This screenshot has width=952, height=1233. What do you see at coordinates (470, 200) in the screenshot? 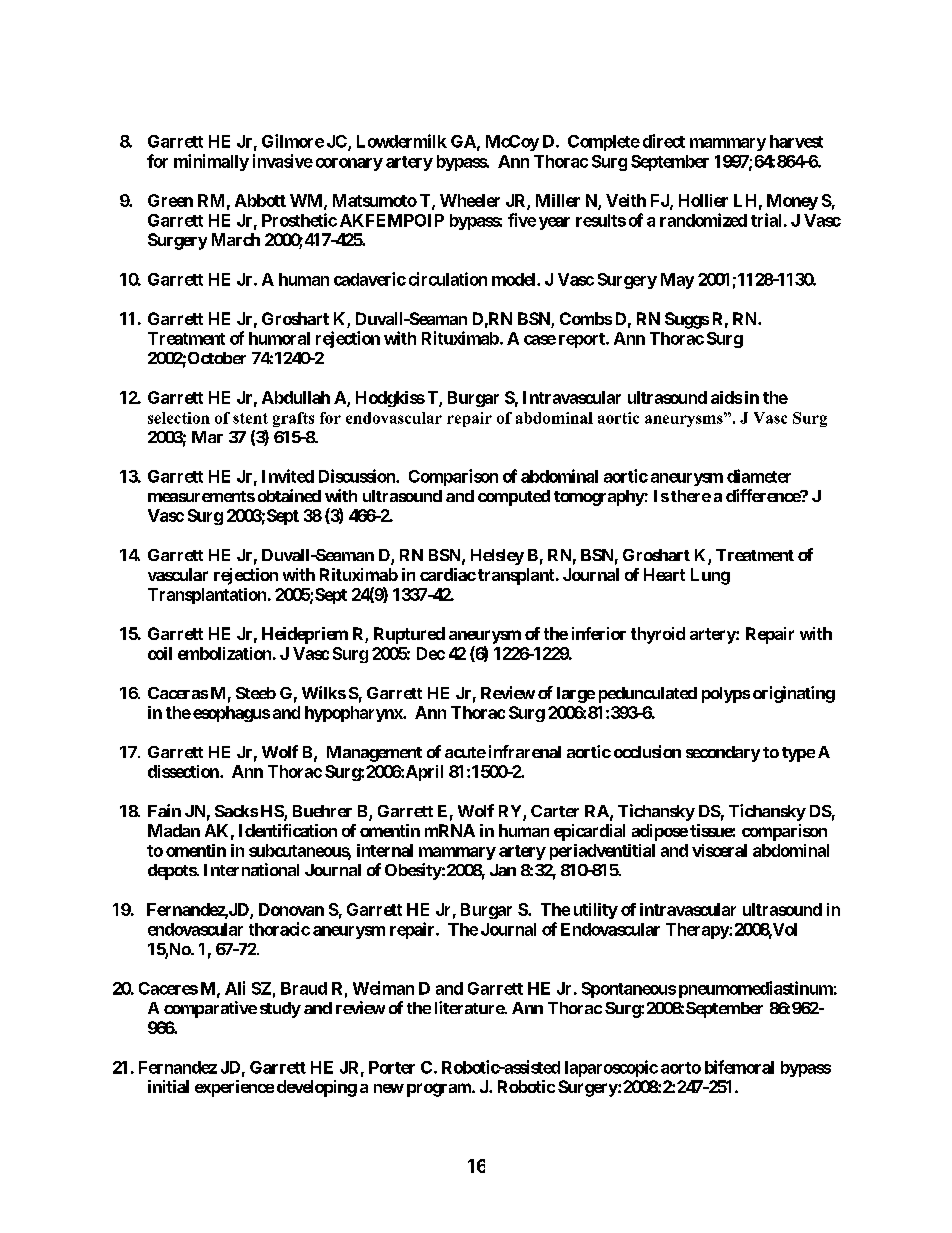
I see `Wheeler` at bounding box center [470, 200].
